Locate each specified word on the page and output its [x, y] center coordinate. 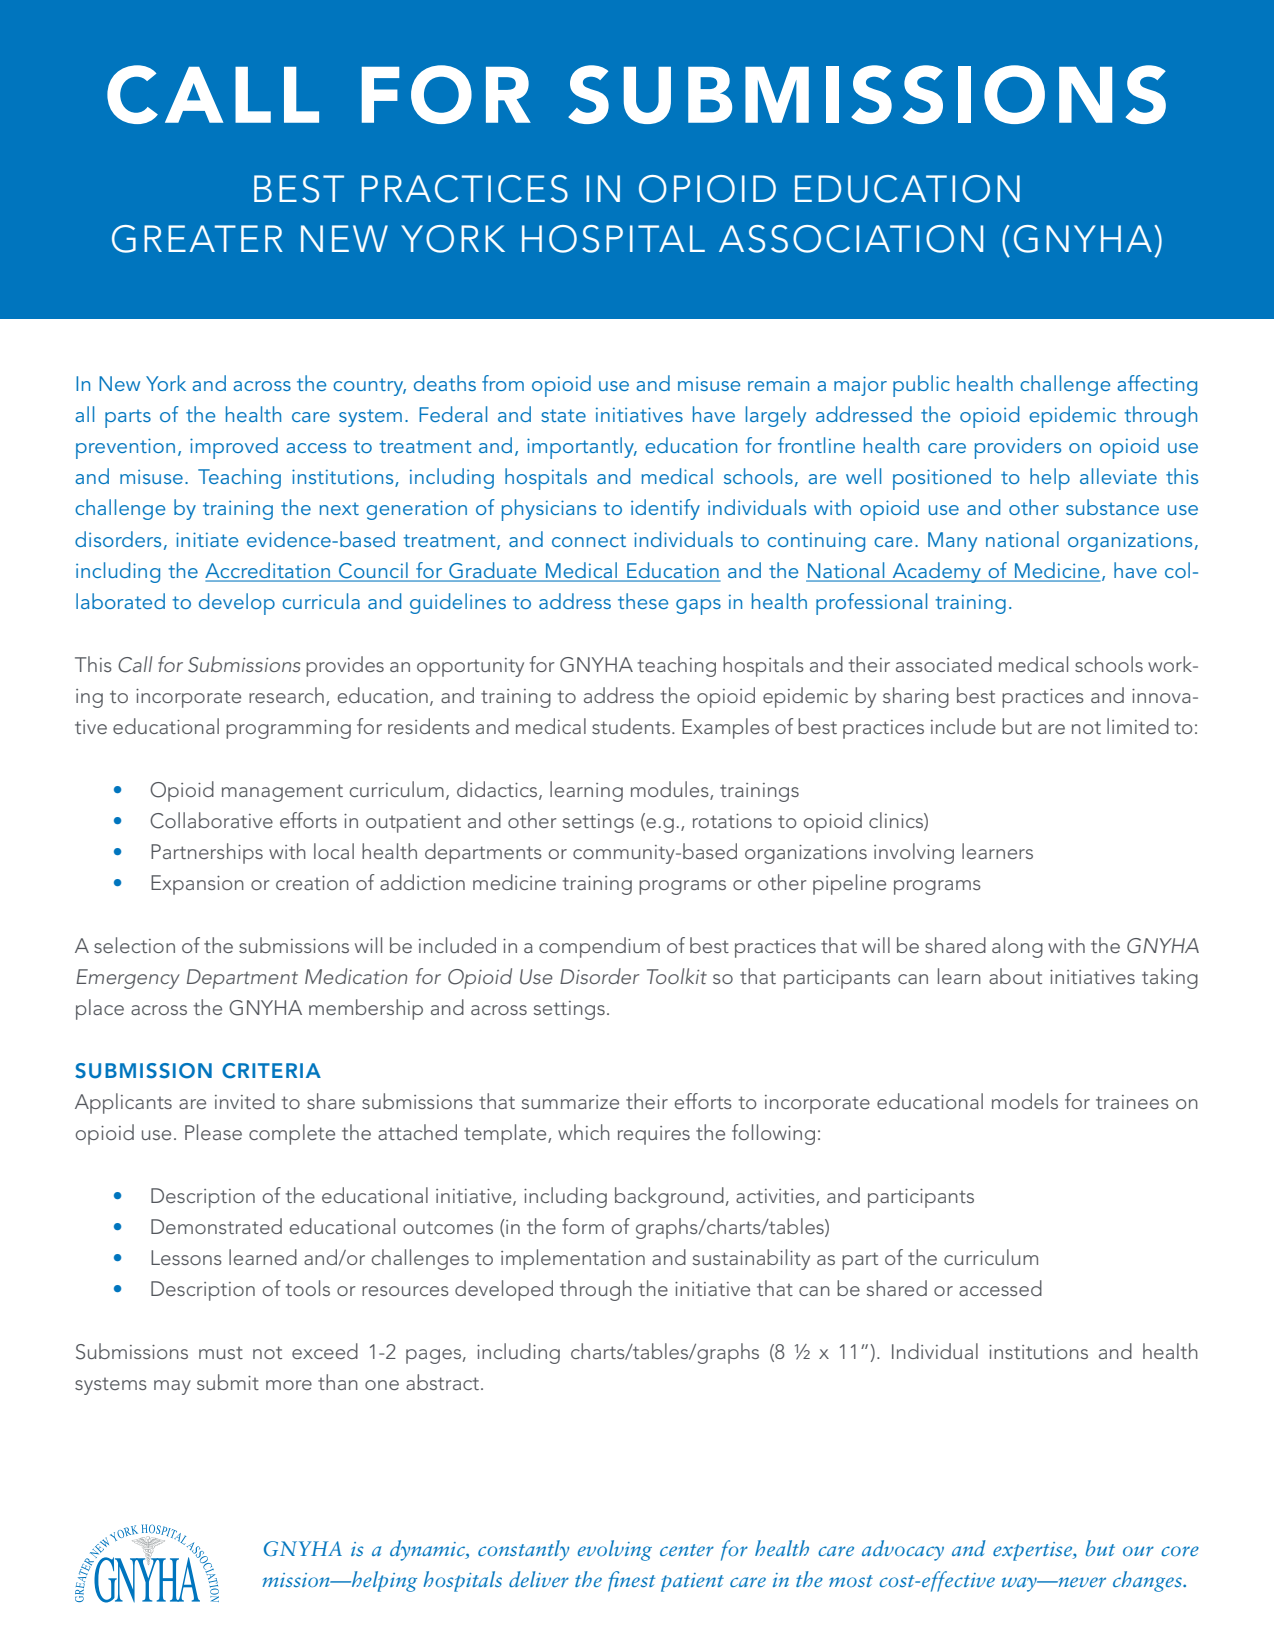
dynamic [428, 1550]
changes [1148, 1581]
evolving [615, 1550]
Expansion [197, 885]
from [503, 383]
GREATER [197, 239]
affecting [1157, 385]
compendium [599, 947]
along [1017, 947]
